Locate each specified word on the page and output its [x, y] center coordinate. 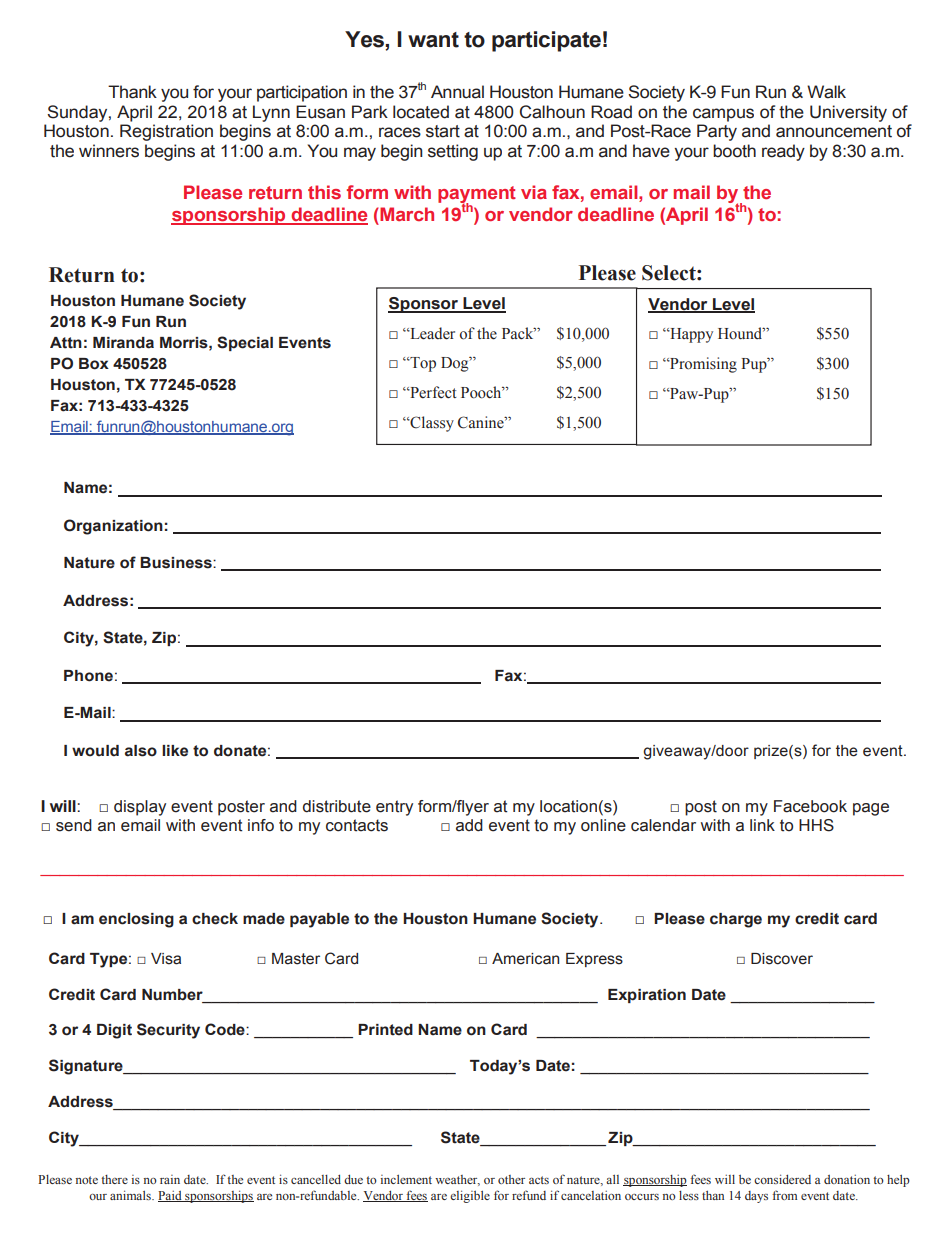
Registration [166, 132]
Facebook [810, 806]
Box [94, 364]
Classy [431, 424]
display [140, 808]
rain [170, 1179]
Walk [826, 92]
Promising [702, 365]
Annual [457, 92]
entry [394, 808]
